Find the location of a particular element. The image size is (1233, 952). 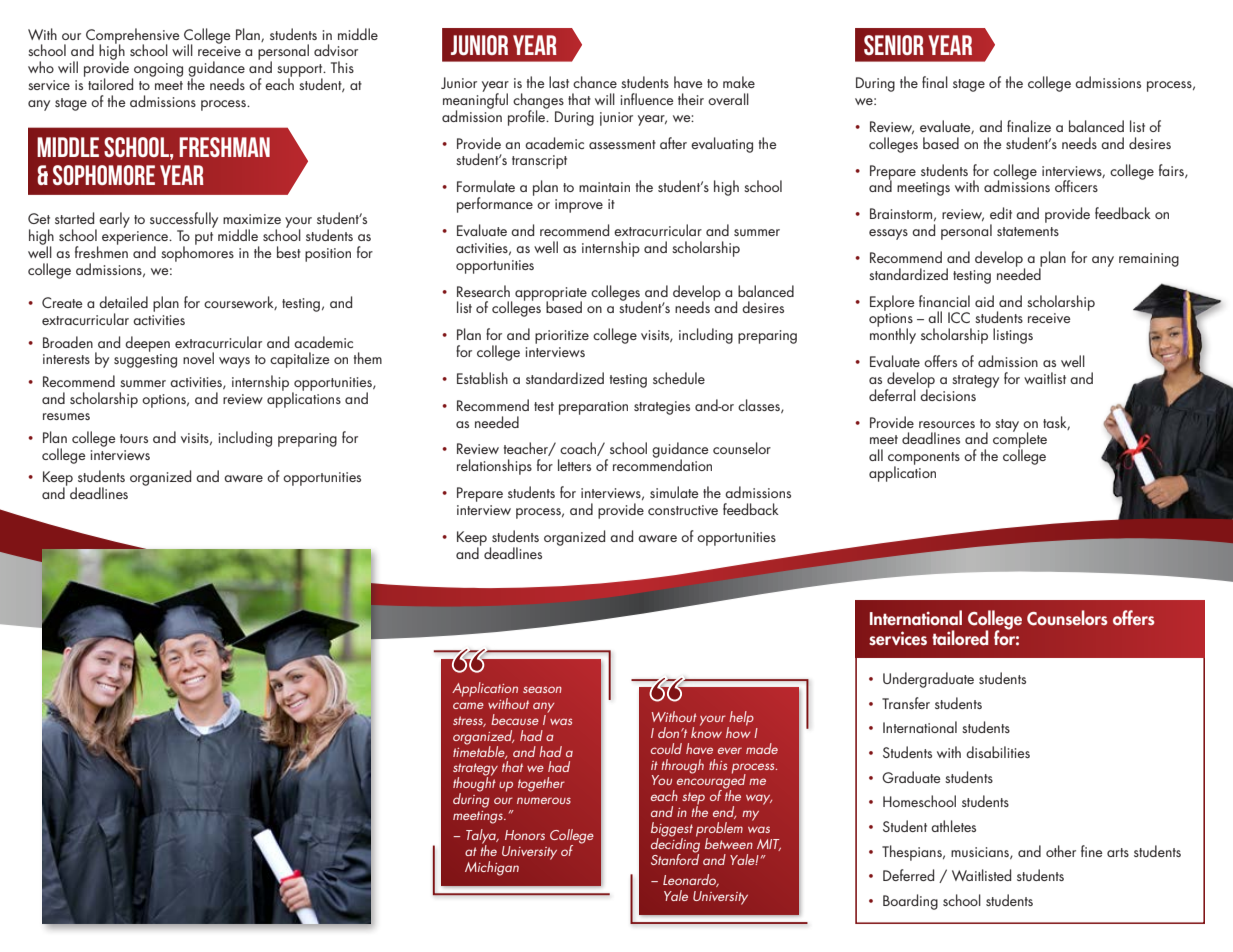

successfully is located at coordinates (184, 221).
